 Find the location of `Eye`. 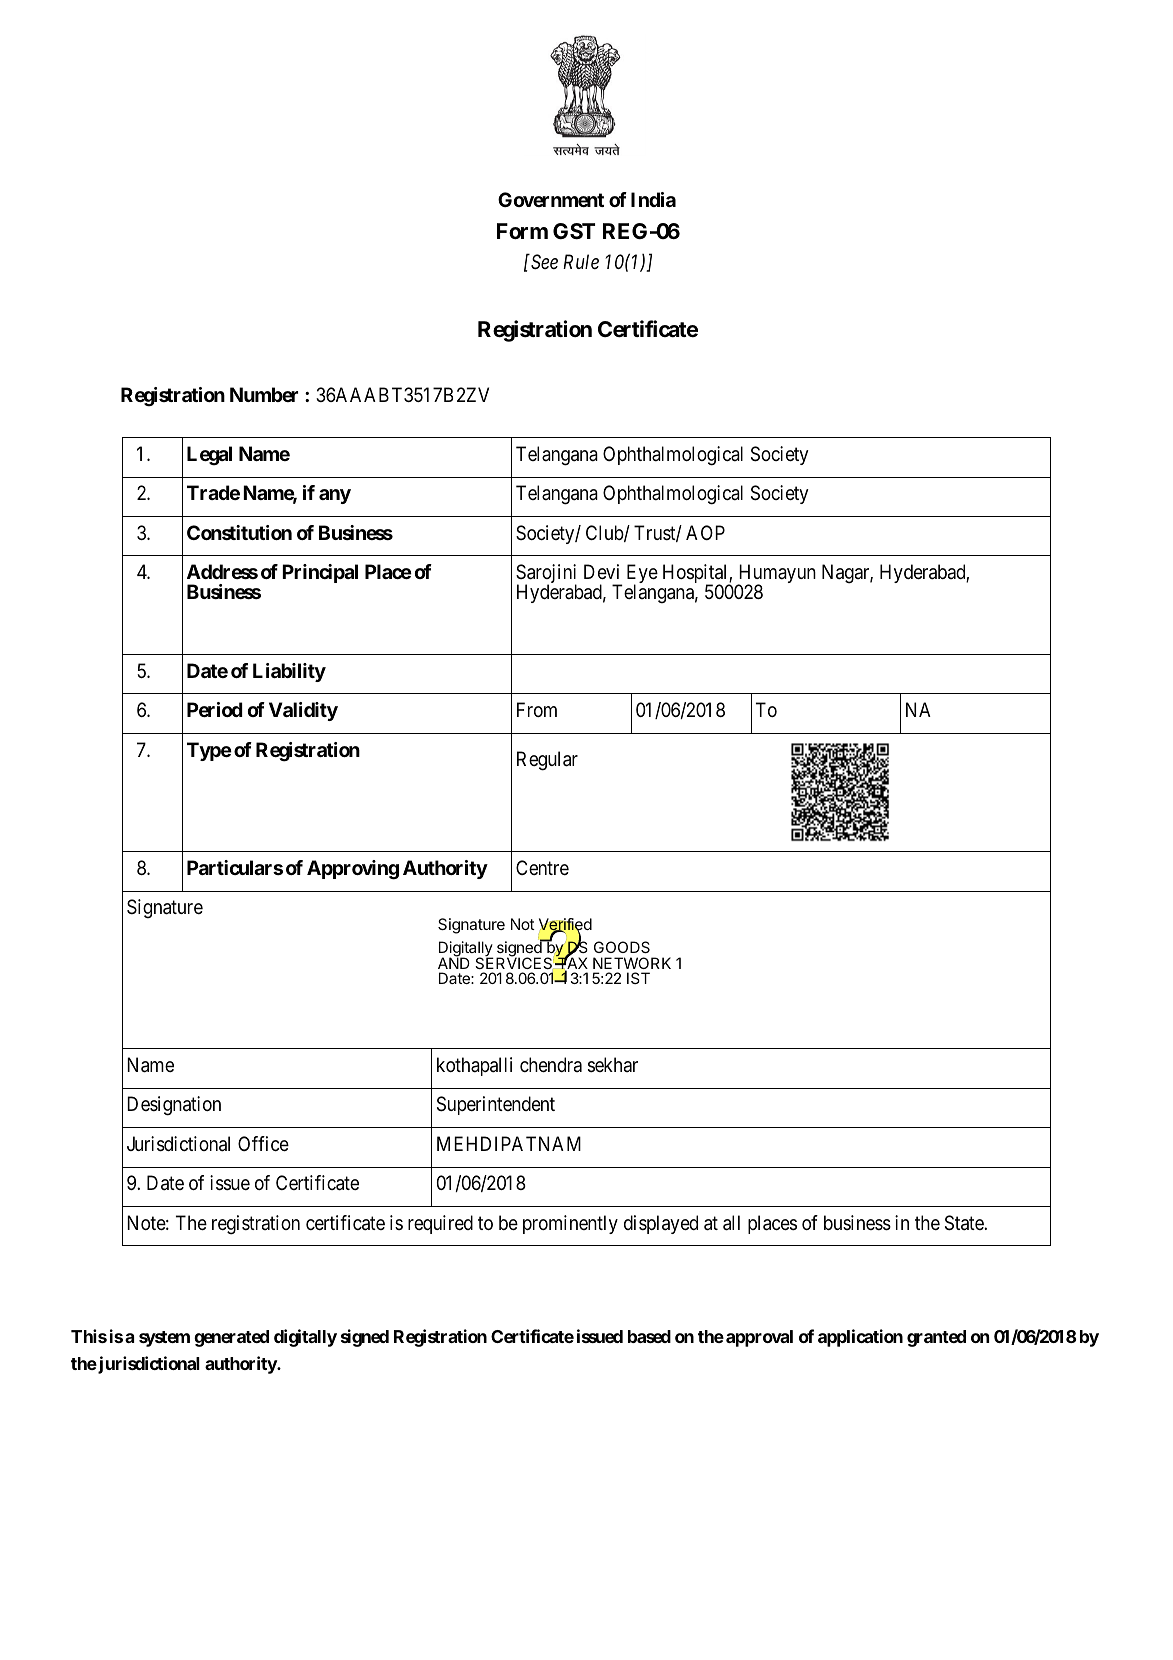

Eye is located at coordinates (642, 575).
